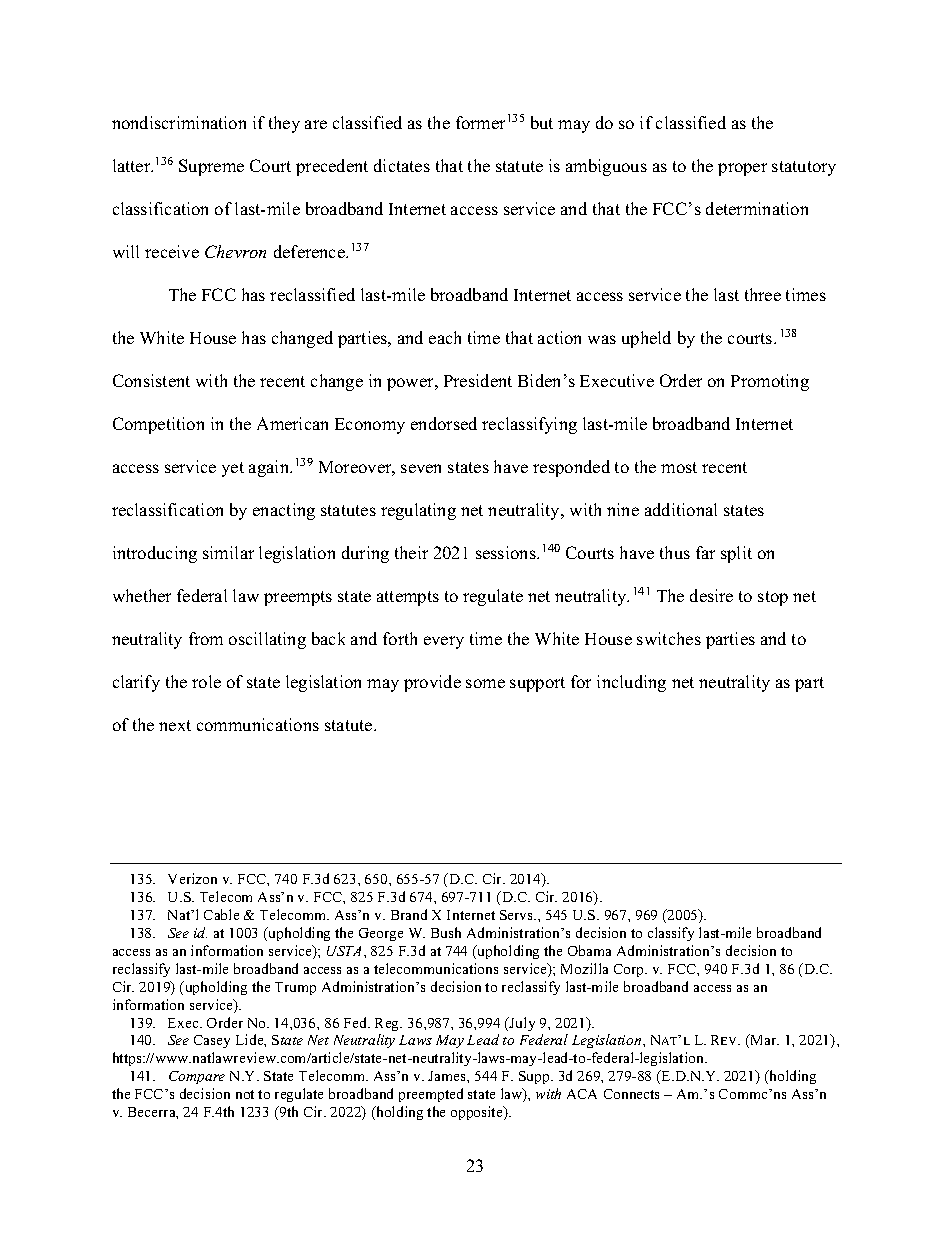 This screenshot has width=952, height=1233. What do you see at coordinates (151, 380) in the screenshot?
I see `Consistent` at bounding box center [151, 380].
